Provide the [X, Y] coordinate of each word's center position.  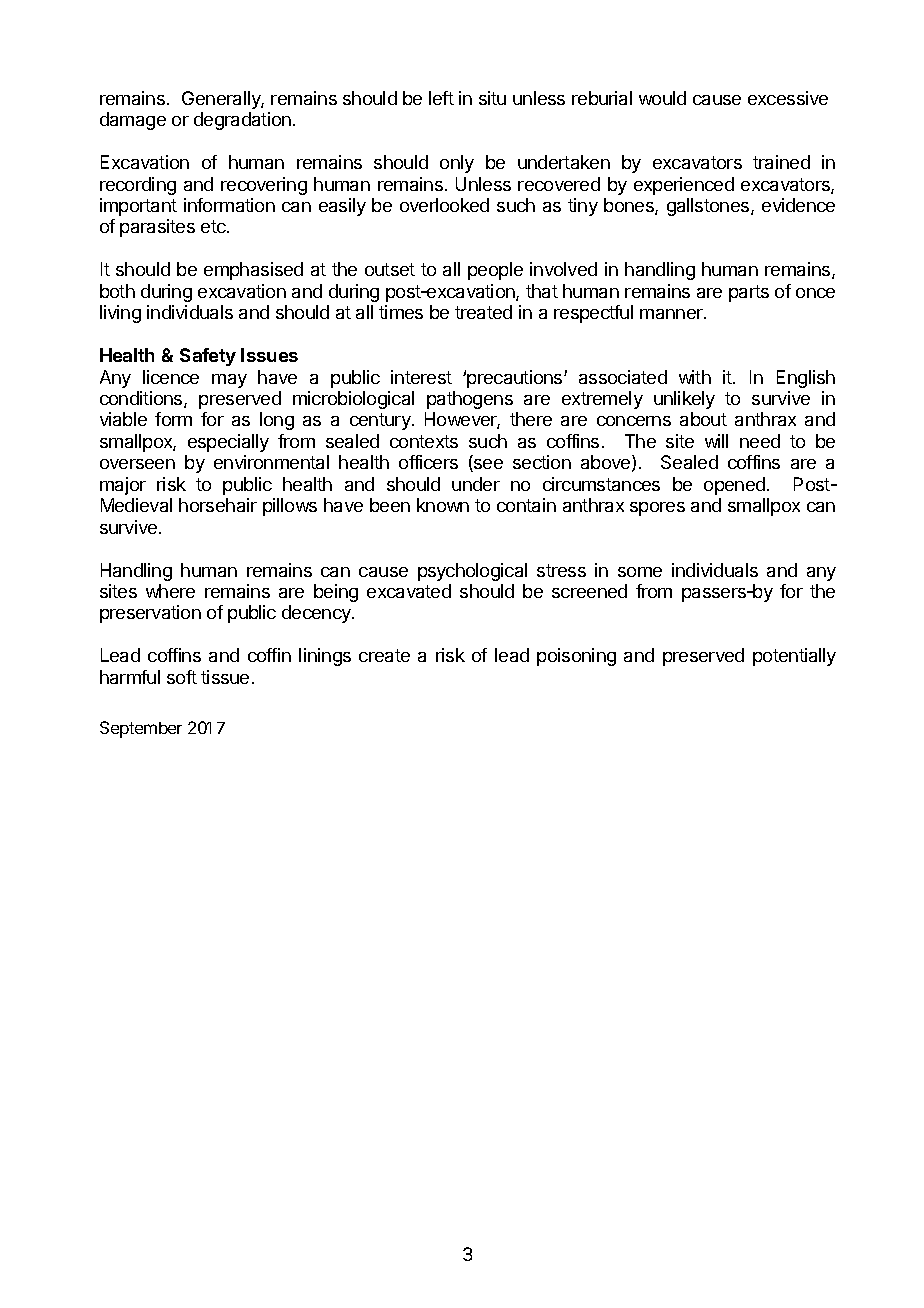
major [123, 486]
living [120, 314]
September [141, 729]
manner [672, 314]
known [443, 505]
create [384, 655]
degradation [242, 121]
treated [483, 312]
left [441, 98]
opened [734, 486]
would [662, 98]
